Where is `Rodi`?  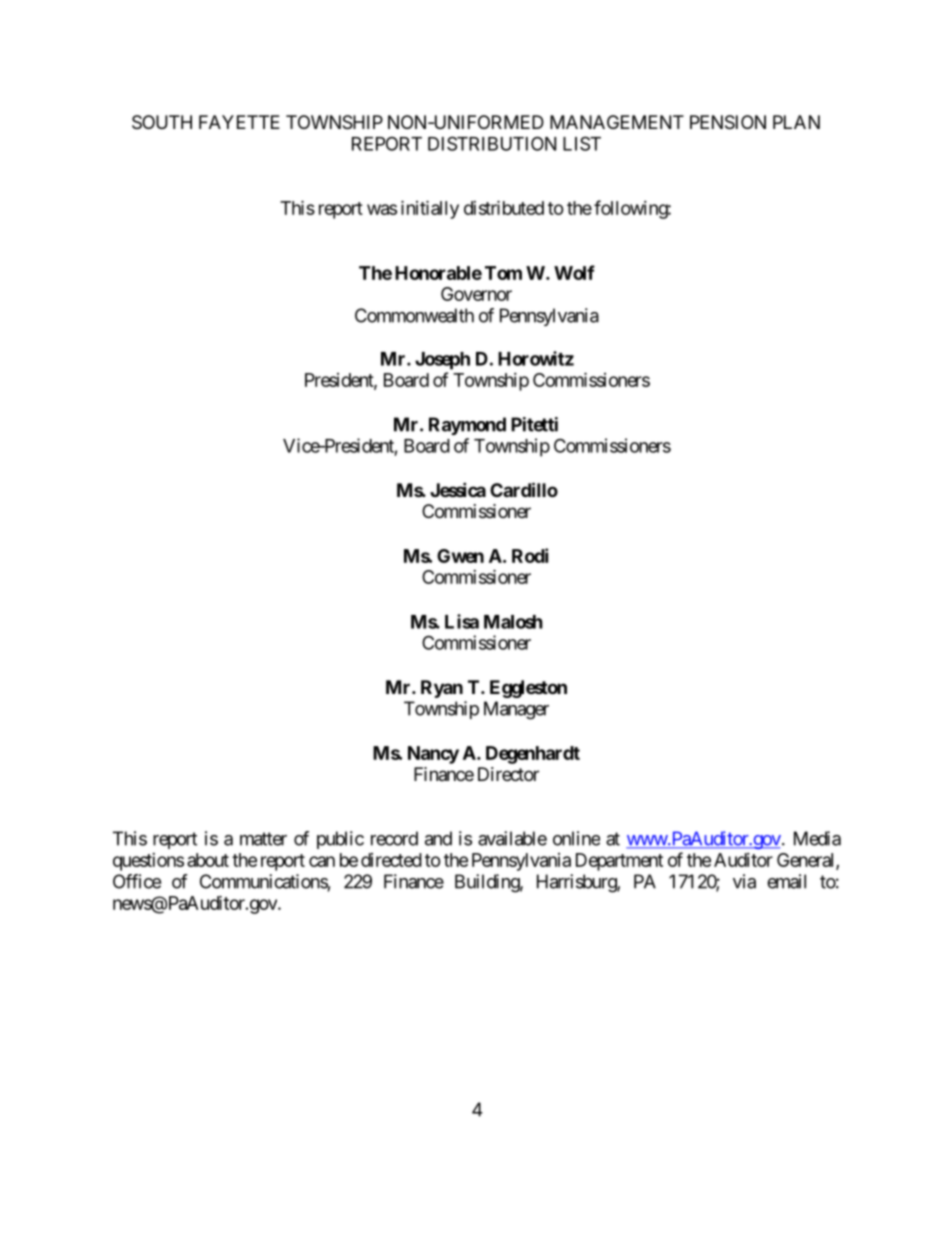 Rodi is located at coordinates (530, 555).
